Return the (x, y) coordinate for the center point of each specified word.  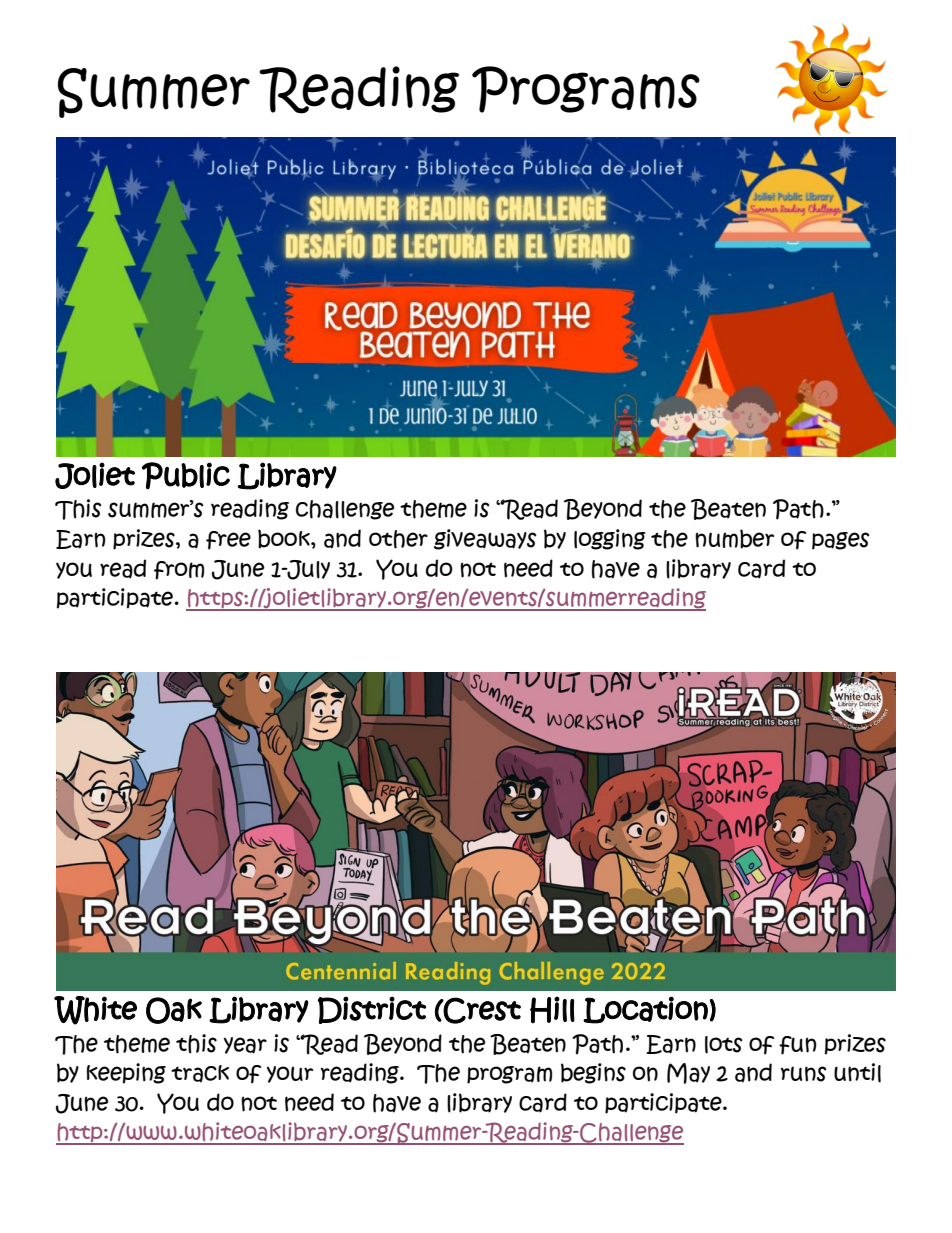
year (245, 1045)
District (372, 1010)
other (398, 539)
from (179, 570)
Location (645, 1010)
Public (186, 476)
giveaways (485, 539)
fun (797, 1045)
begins (593, 1073)
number (734, 539)
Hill (552, 1010)
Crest (481, 1010)
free (228, 540)
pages (841, 541)
